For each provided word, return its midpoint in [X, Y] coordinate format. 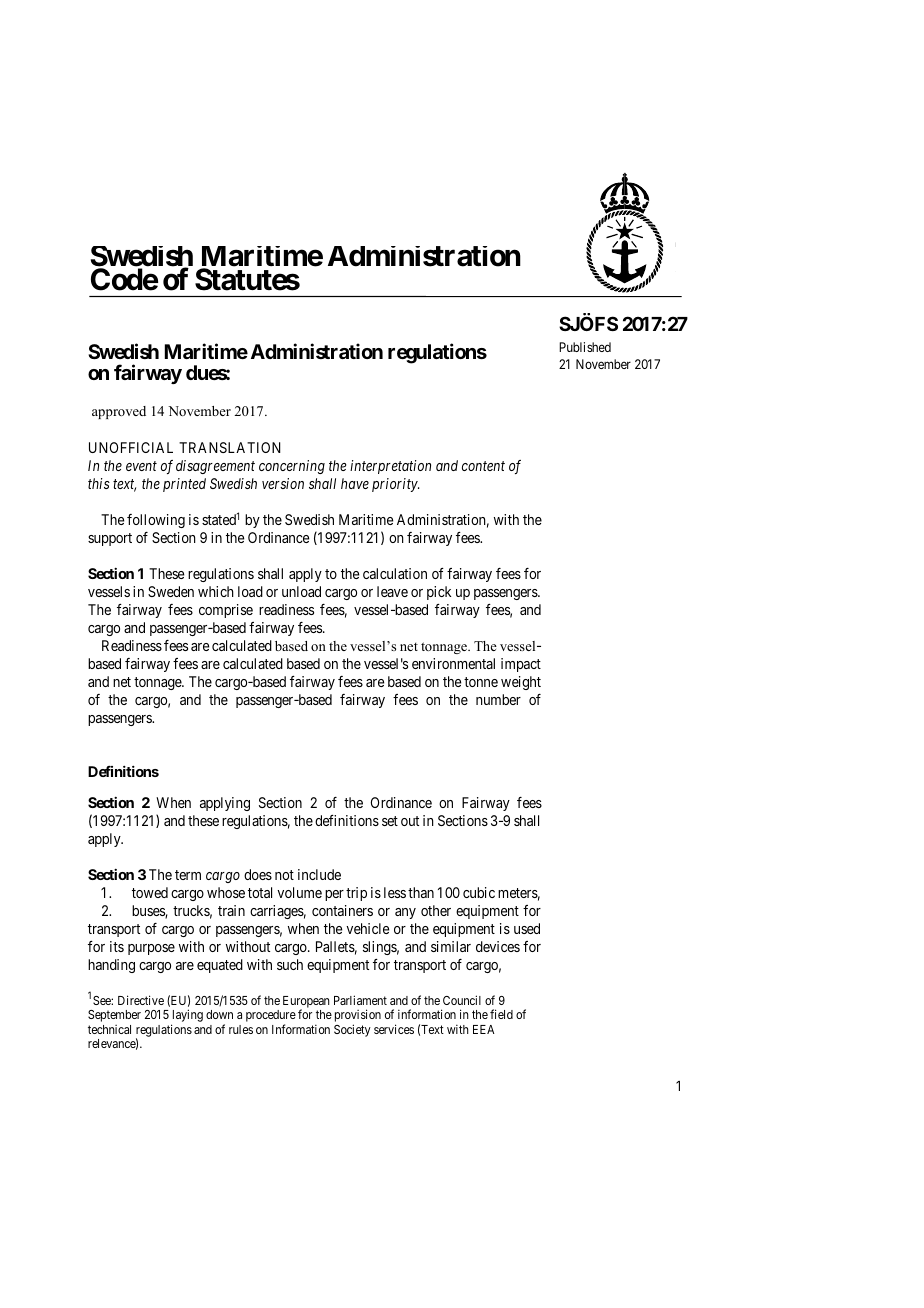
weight [521, 683]
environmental [453, 663]
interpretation [390, 467]
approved [119, 412]
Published [585, 347]
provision [358, 1017]
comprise [226, 611]
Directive [141, 1000]
